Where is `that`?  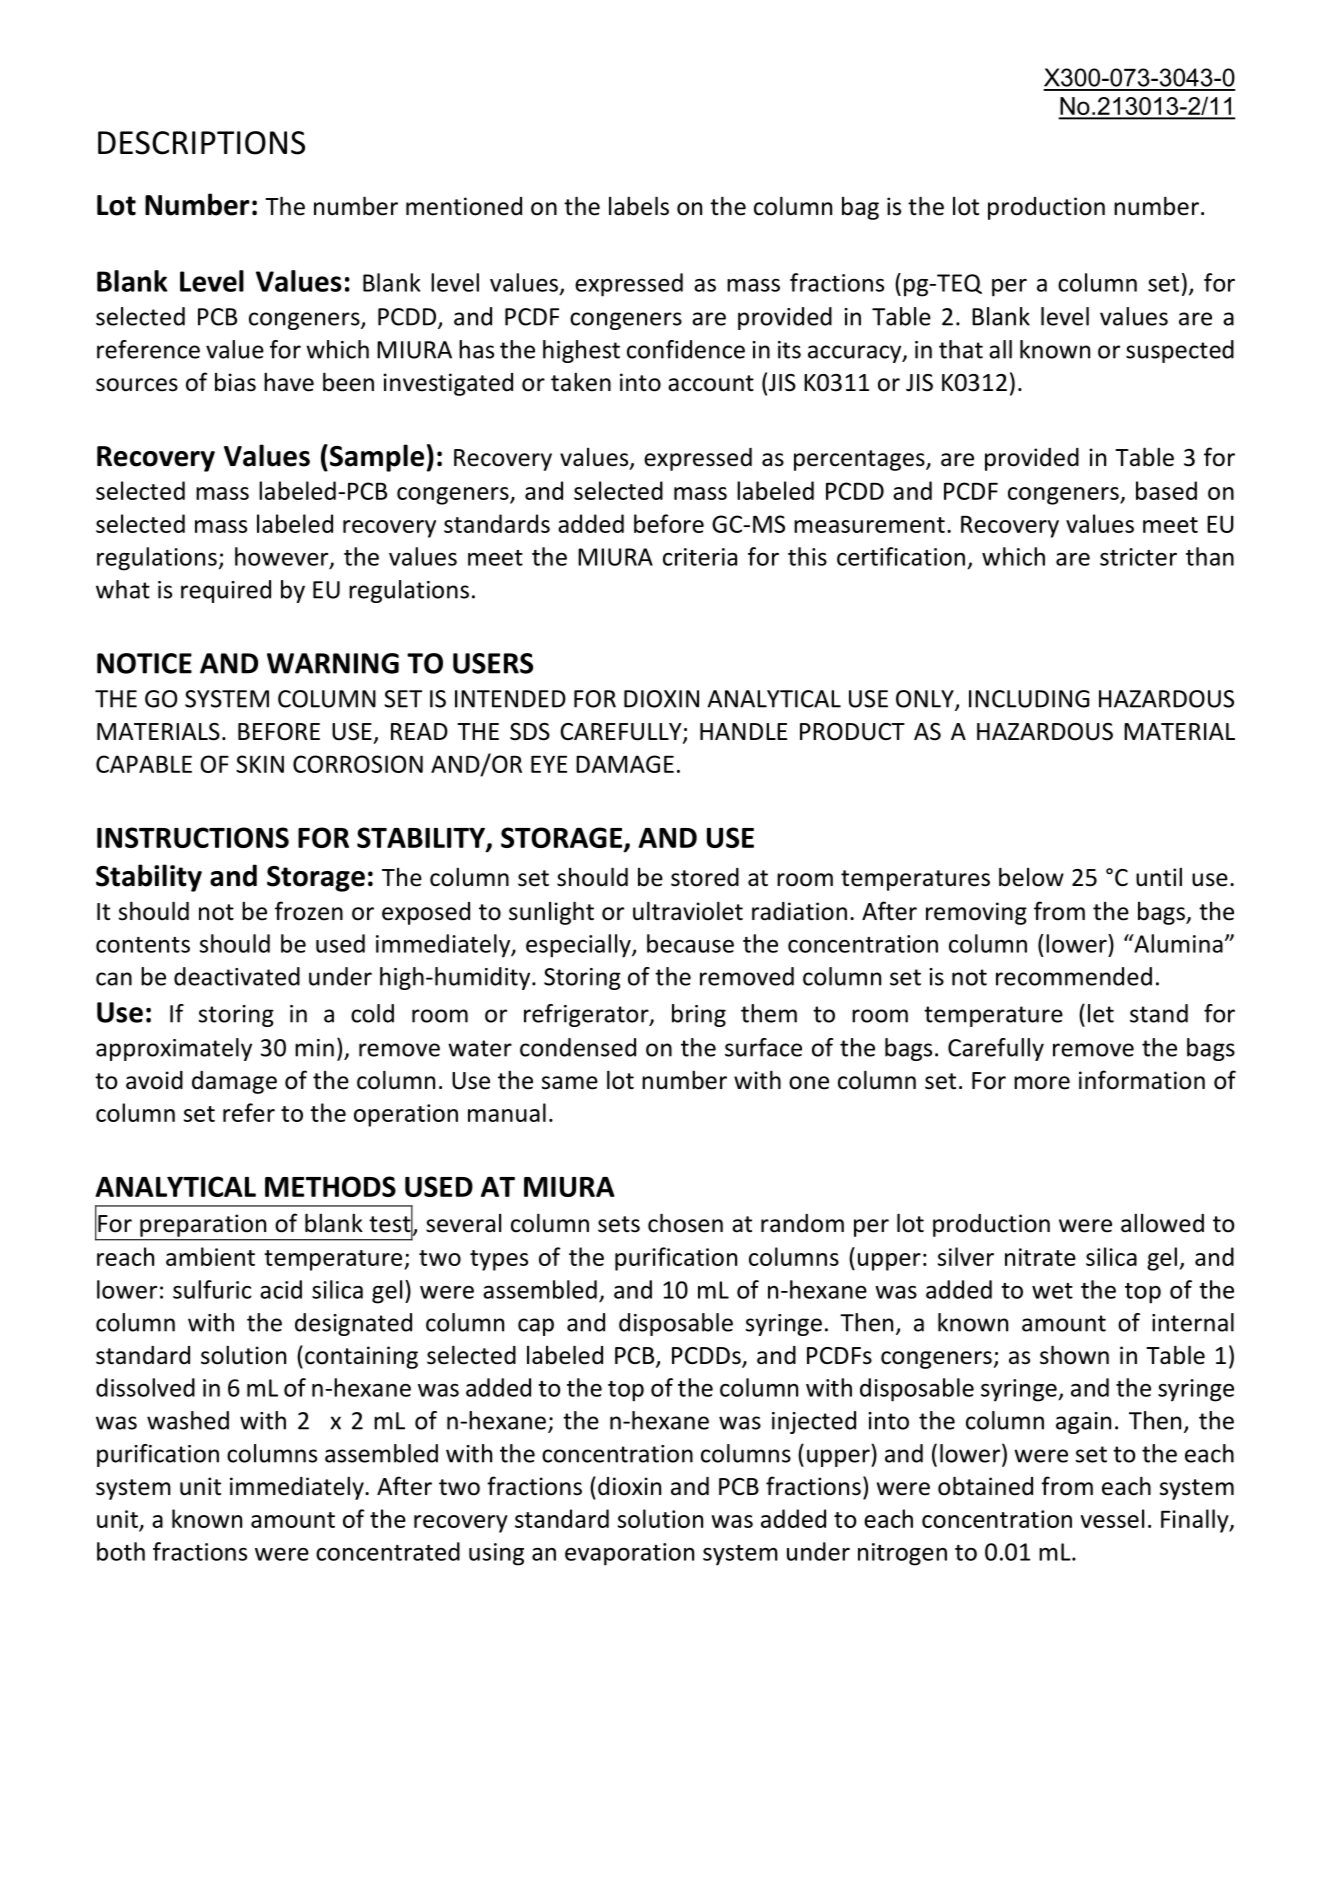 that is located at coordinates (961, 349).
